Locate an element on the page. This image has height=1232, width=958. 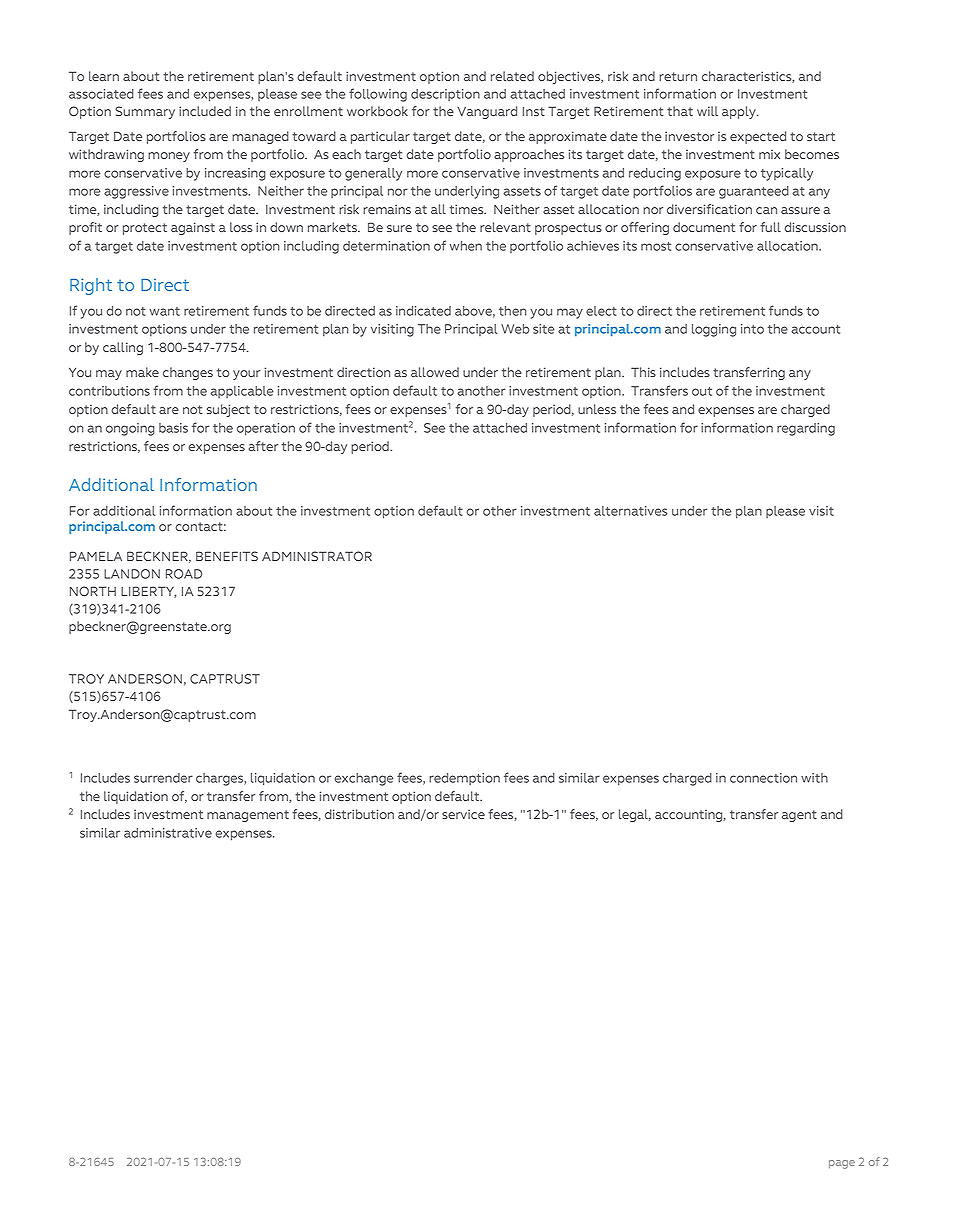
included is located at coordinates (205, 111).
